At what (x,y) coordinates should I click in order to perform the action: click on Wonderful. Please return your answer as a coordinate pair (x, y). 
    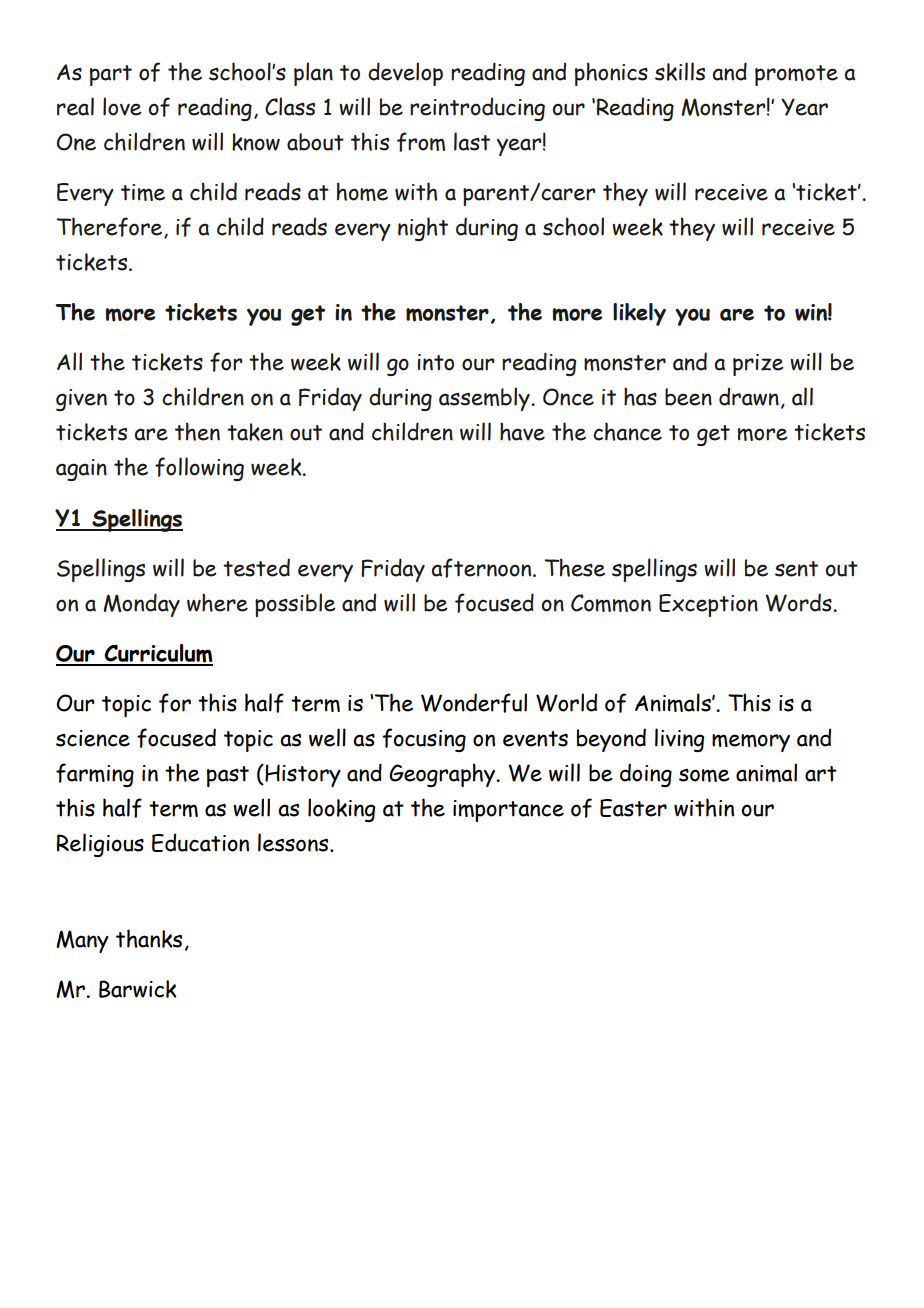
    Looking at the image, I should click on (474, 703).
